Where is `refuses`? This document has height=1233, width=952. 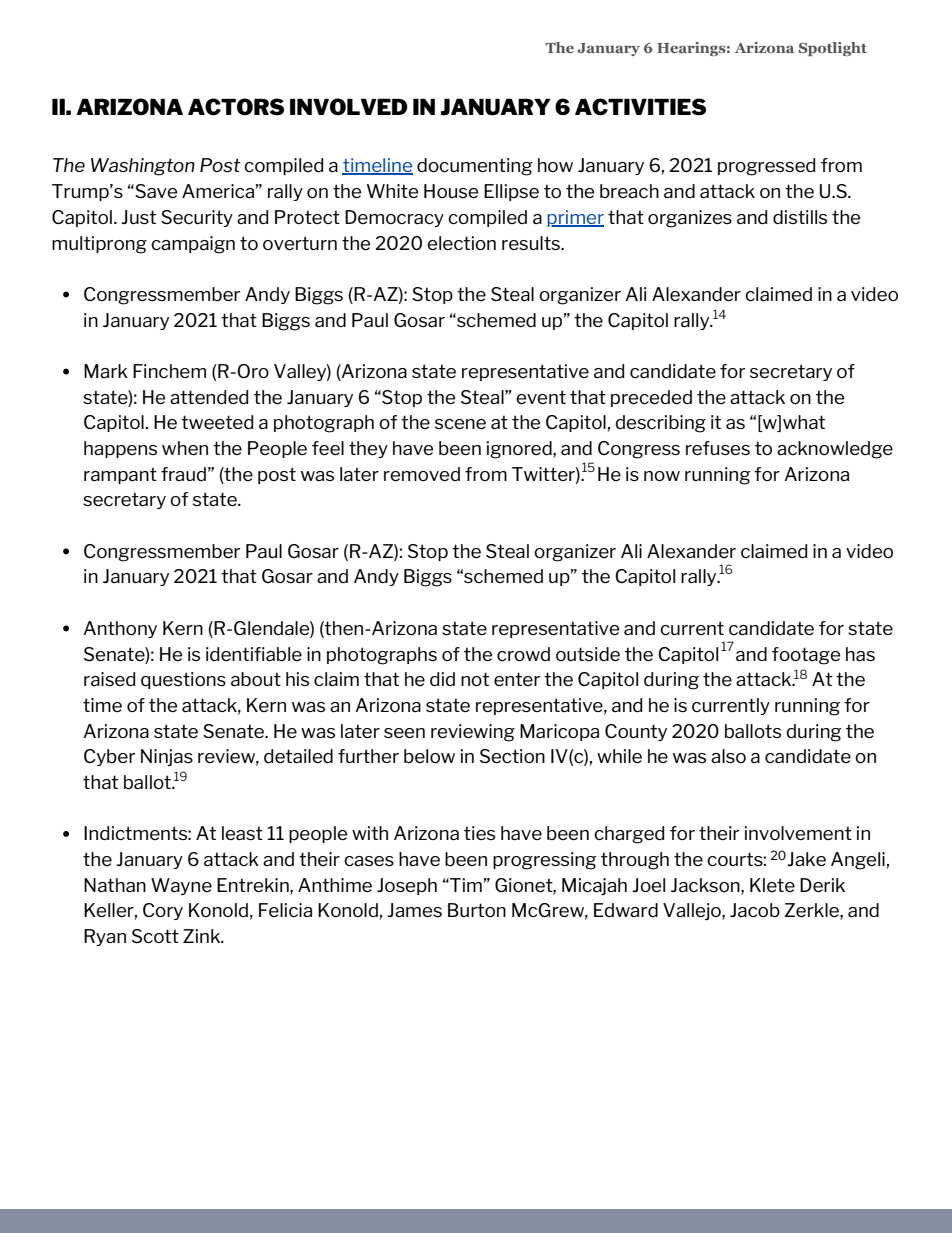 refuses is located at coordinates (718, 448).
